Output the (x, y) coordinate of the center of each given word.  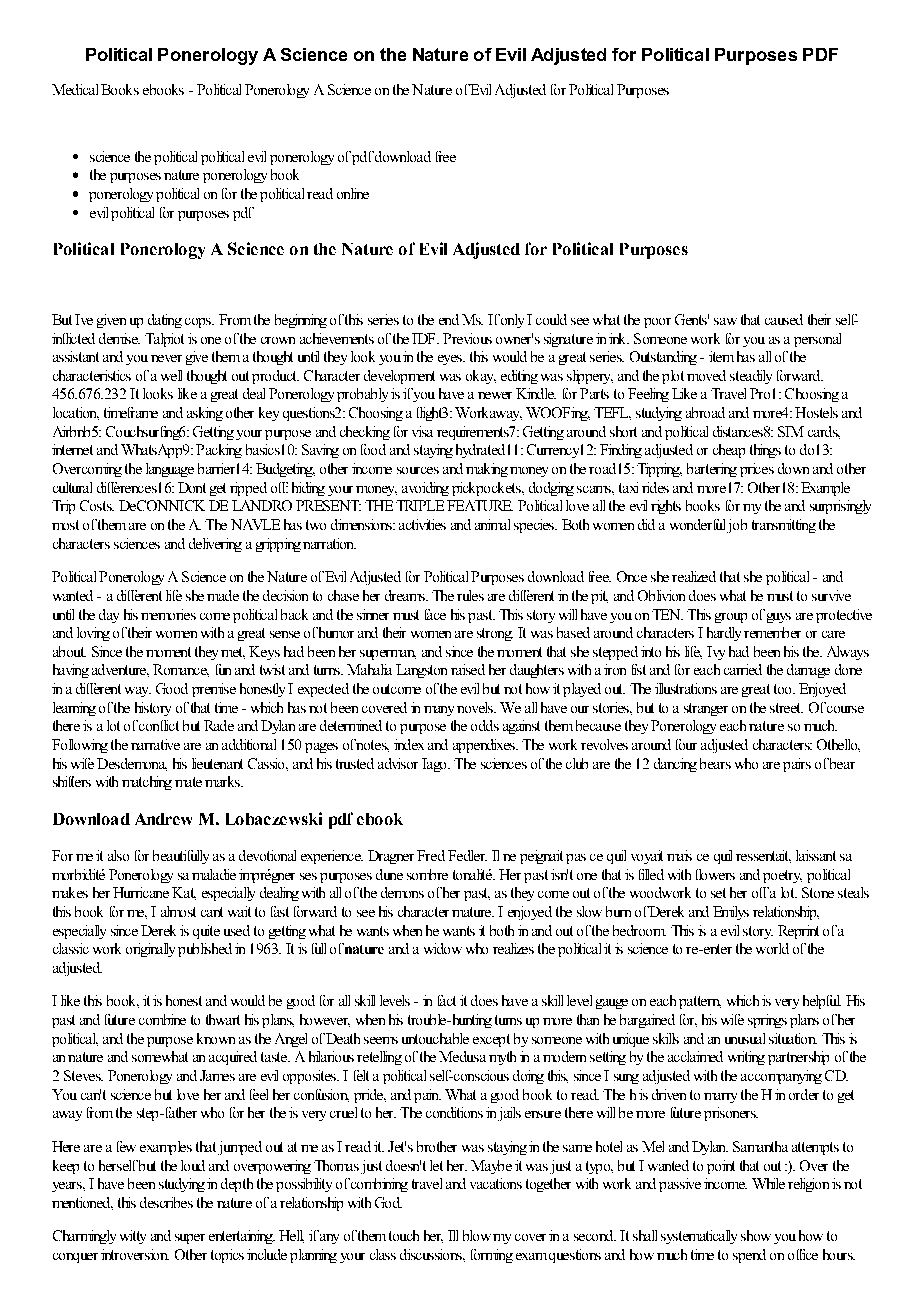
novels (476, 707)
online (353, 193)
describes (166, 1202)
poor (657, 323)
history (153, 709)
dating (165, 321)
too (784, 689)
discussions (432, 1254)
